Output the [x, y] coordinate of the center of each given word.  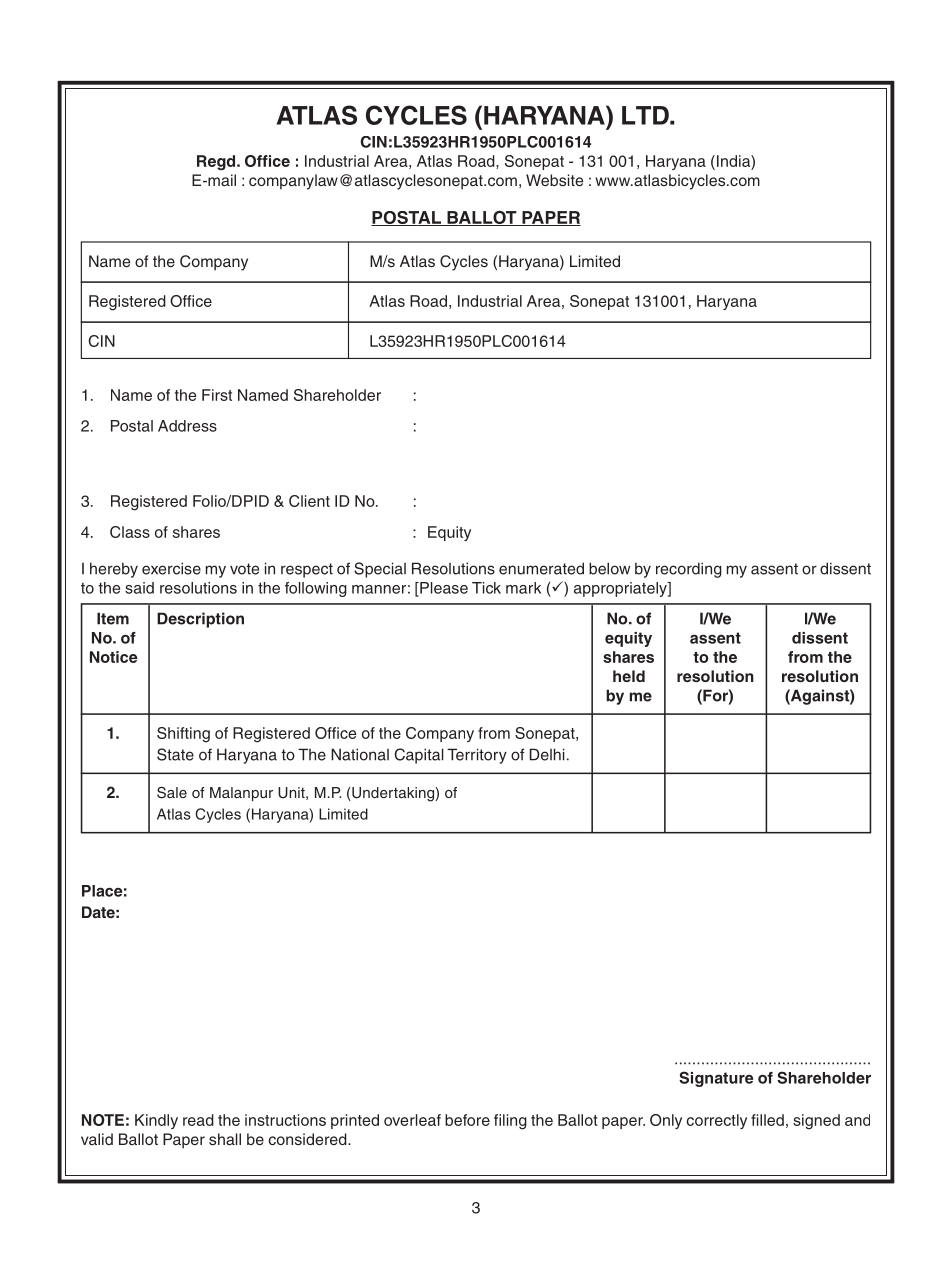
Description [200, 620]
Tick [486, 588]
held [629, 676]
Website [554, 180]
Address [187, 426]
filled [767, 1120]
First [217, 395]
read [198, 1120]
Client [309, 501]
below [609, 568]
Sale [172, 793]
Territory [477, 756]
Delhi [547, 754]
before [467, 1120]
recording [689, 570]
